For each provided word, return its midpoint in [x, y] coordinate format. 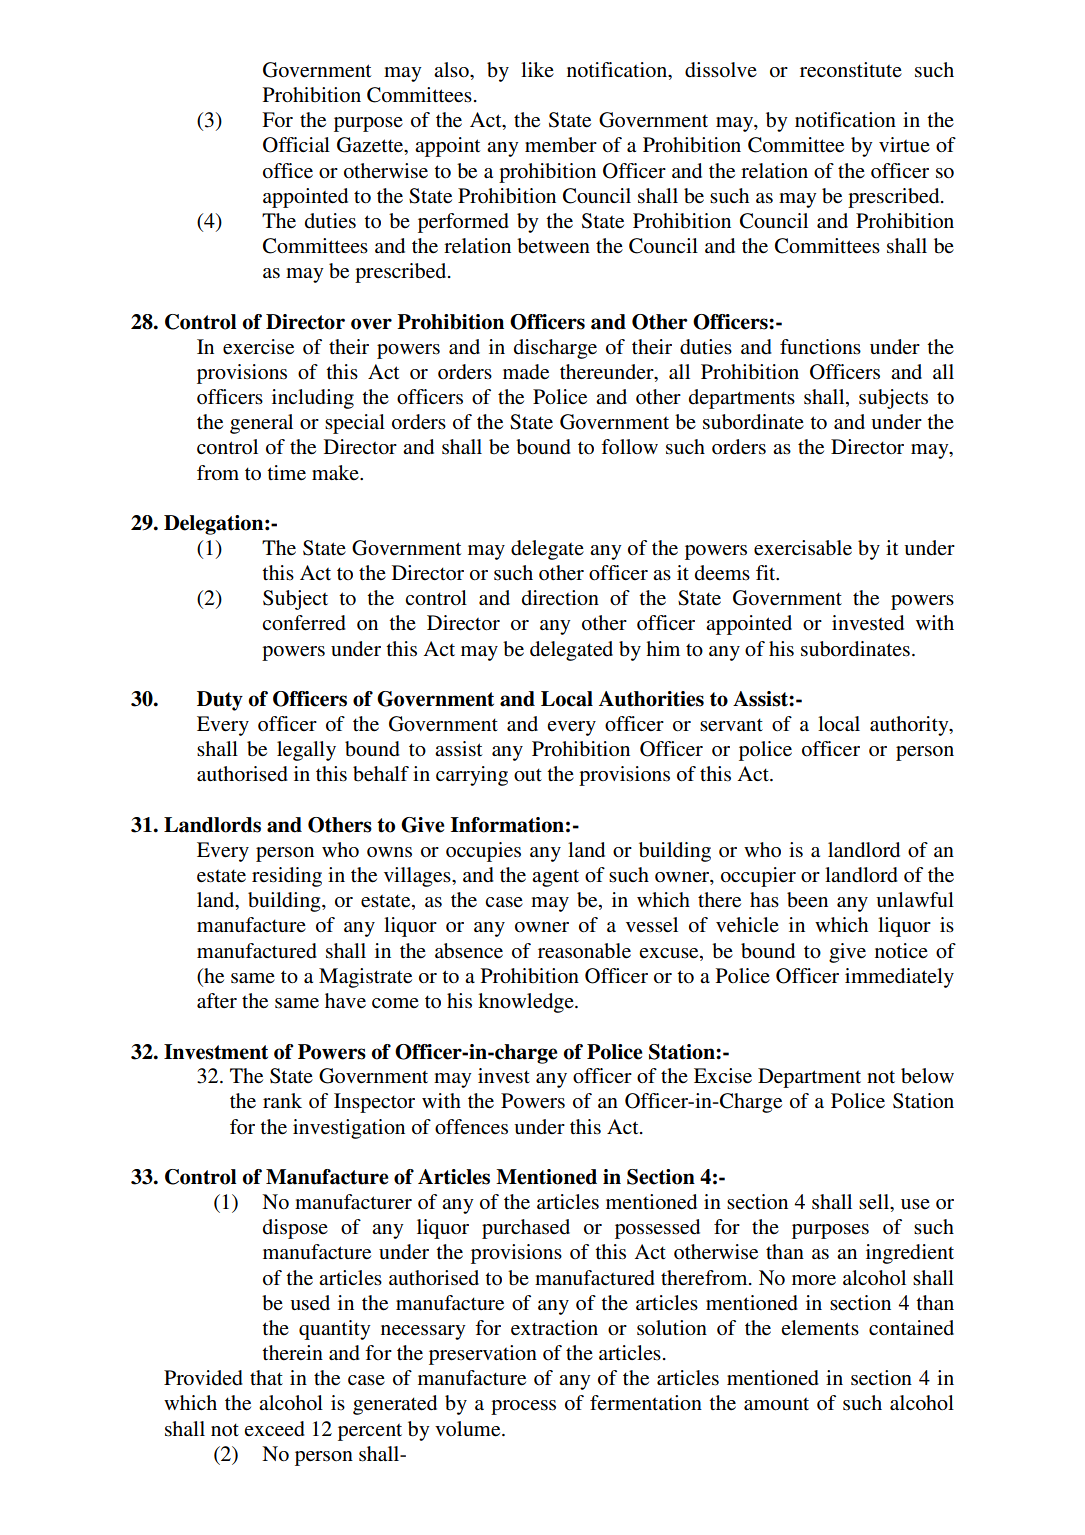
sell [875, 1201]
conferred [304, 623]
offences [471, 1127]
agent [555, 878]
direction [560, 598]
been [807, 900]
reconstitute [851, 70]
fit [767, 572]
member [561, 145]
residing [287, 877]
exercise [258, 347]
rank [282, 1100]
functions [820, 346]
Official [296, 145]
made [526, 372]
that [266, 1377]
